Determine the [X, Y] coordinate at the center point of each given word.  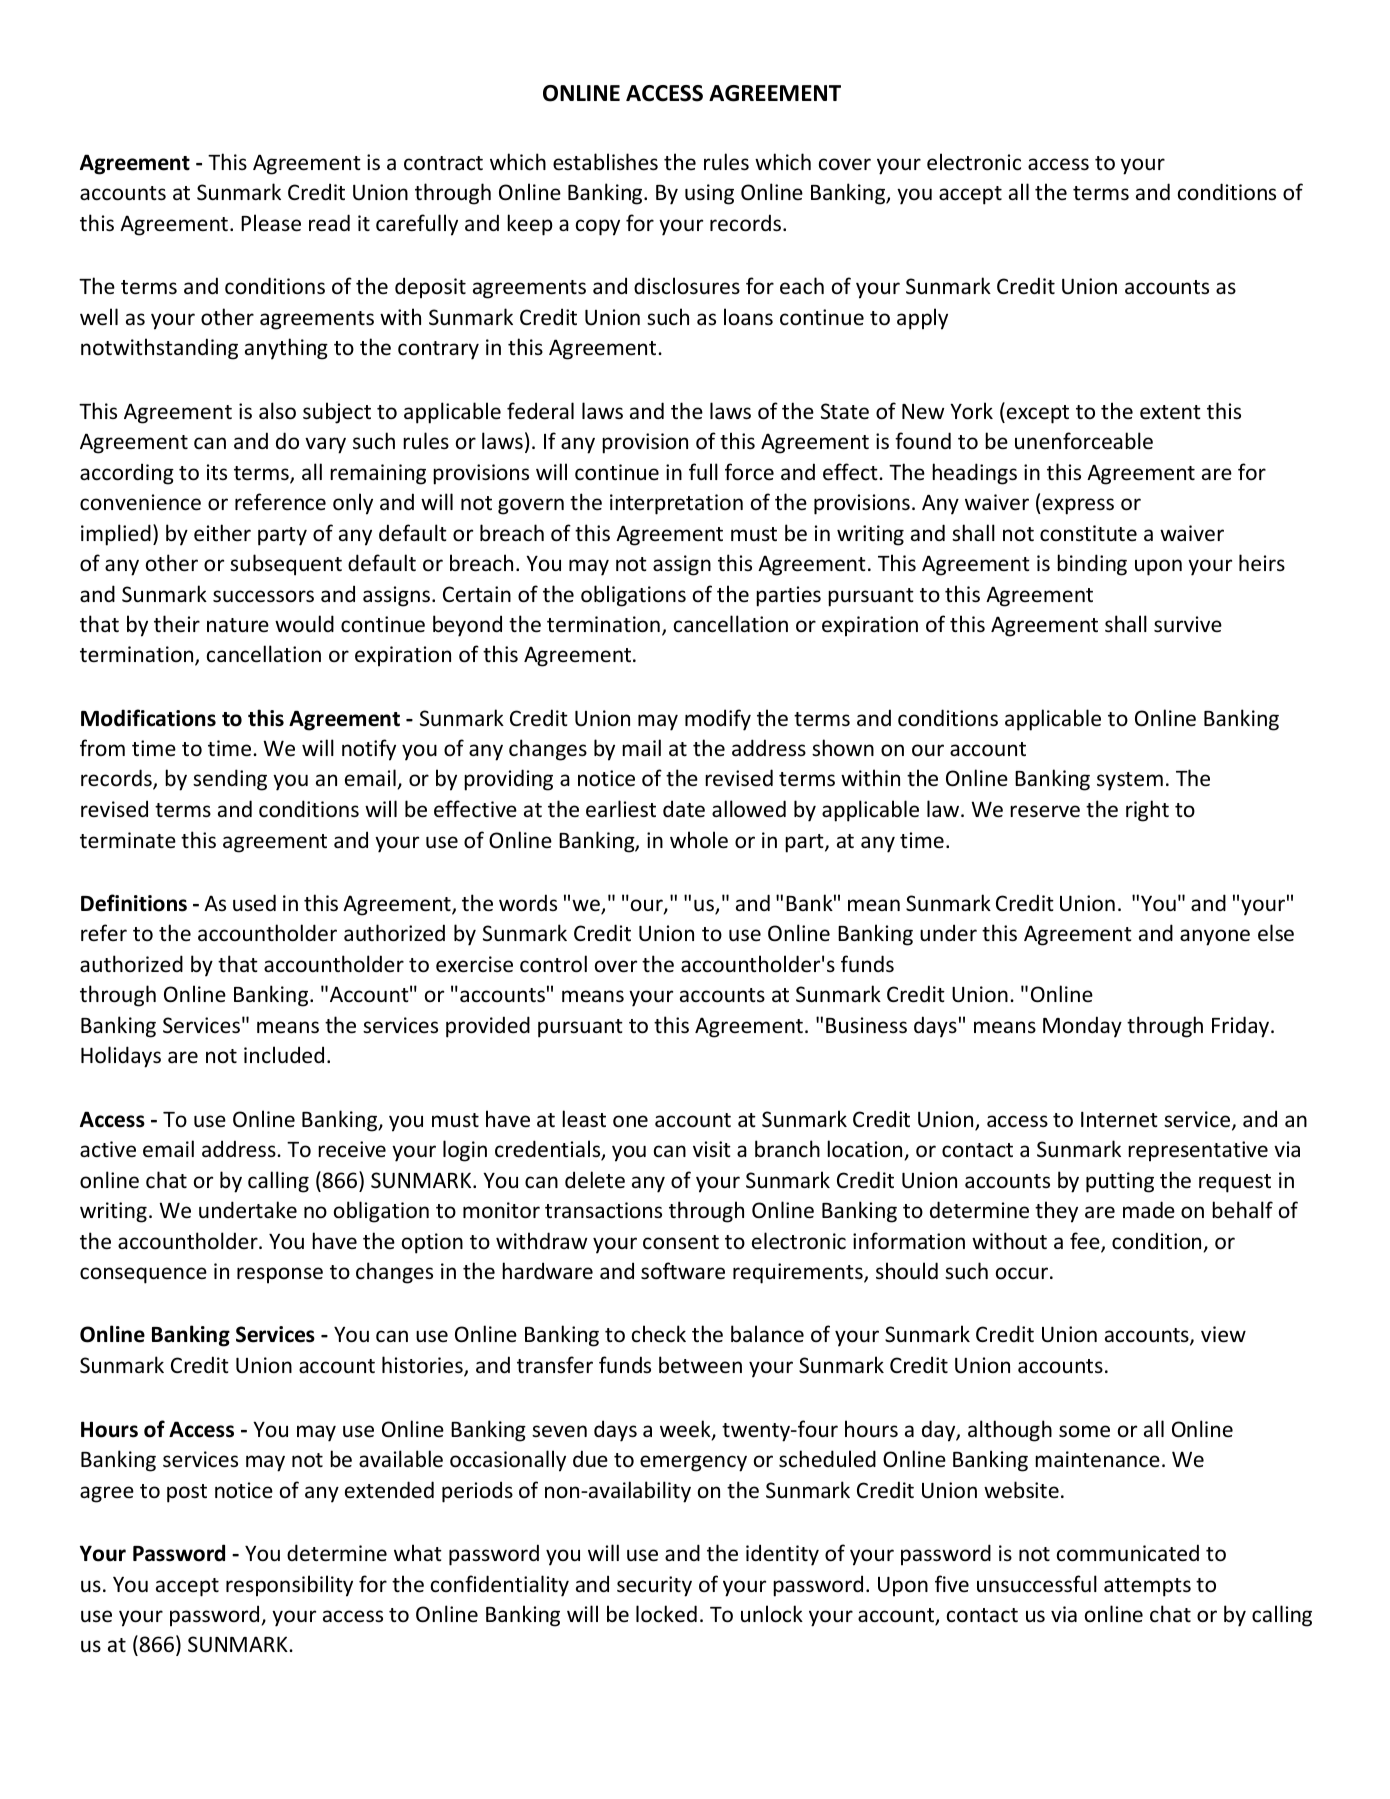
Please [271, 223]
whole [699, 840]
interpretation [676, 504]
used [254, 902]
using [709, 194]
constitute [1088, 533]
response [280, 1275]
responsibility [289, 1586]
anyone [1215, 937]
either [222, 533]
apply [922, 319]
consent [681, 1242]
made [1149, 1210]
